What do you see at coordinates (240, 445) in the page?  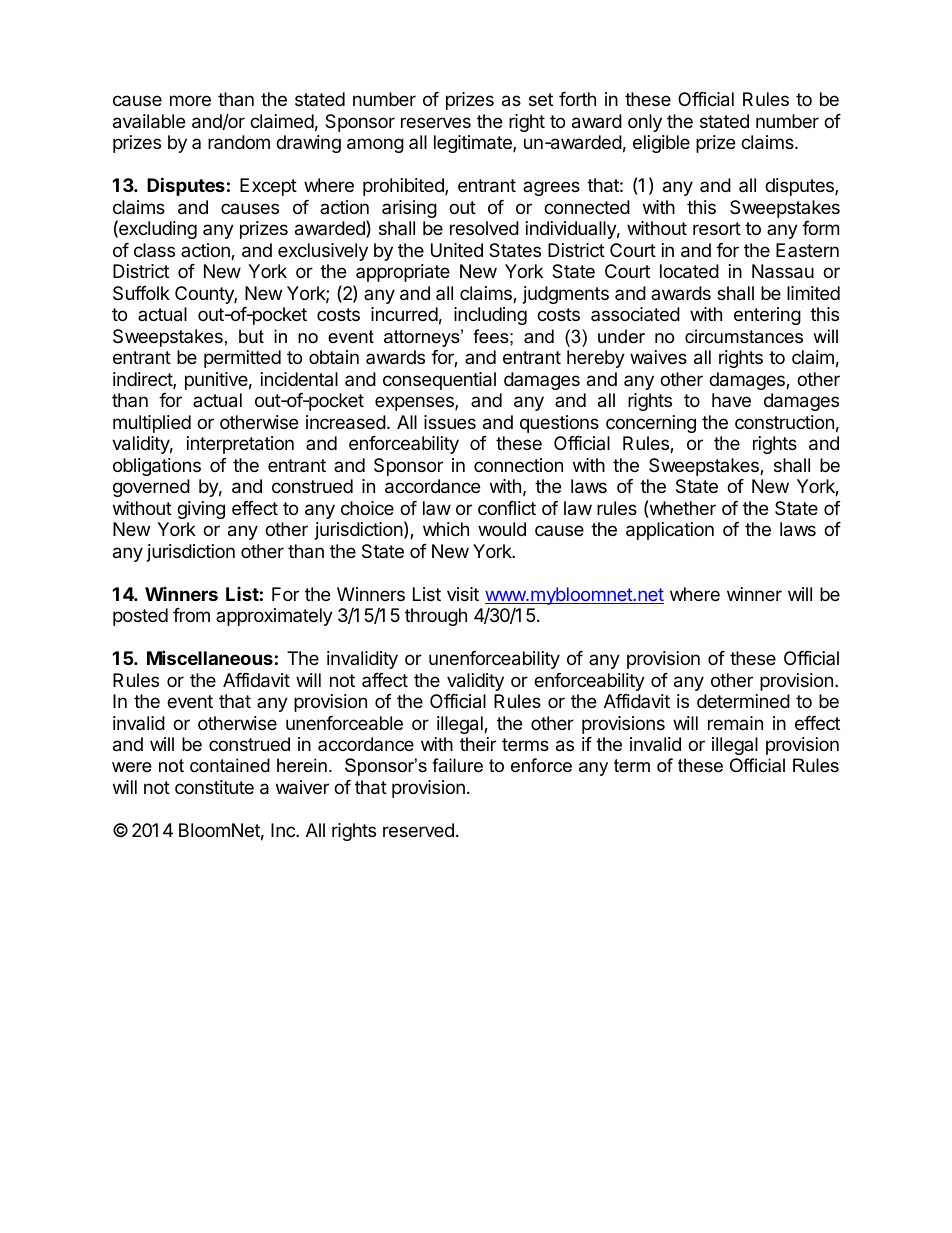 I see `interpretation` at bounding box center [240, 445].
